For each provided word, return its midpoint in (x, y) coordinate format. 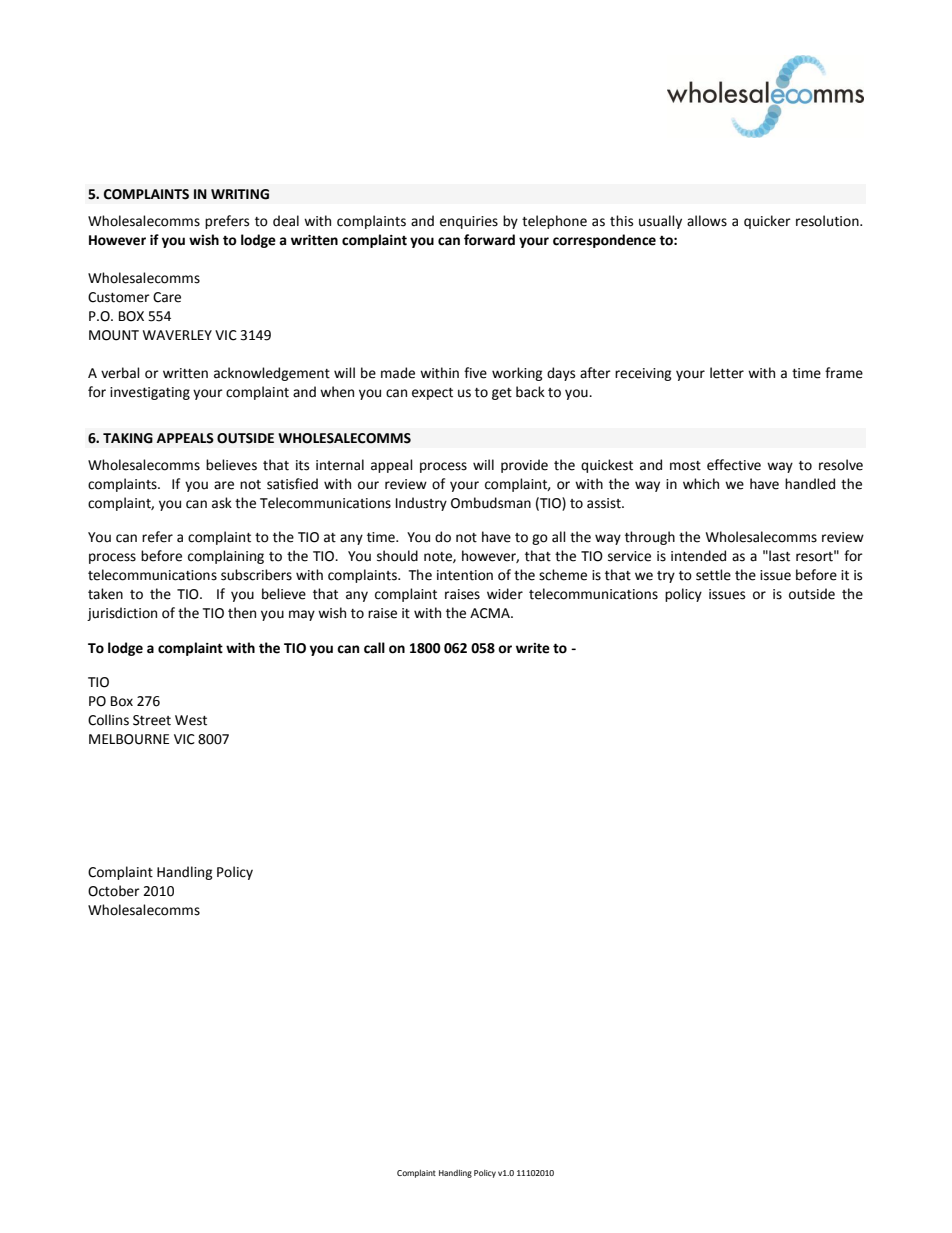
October (114, 891)
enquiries (469, 222)
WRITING (240, 194)
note (439, 557)
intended (698, 556)
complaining (226, 557)
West (191, 720)
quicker (767, 222)
